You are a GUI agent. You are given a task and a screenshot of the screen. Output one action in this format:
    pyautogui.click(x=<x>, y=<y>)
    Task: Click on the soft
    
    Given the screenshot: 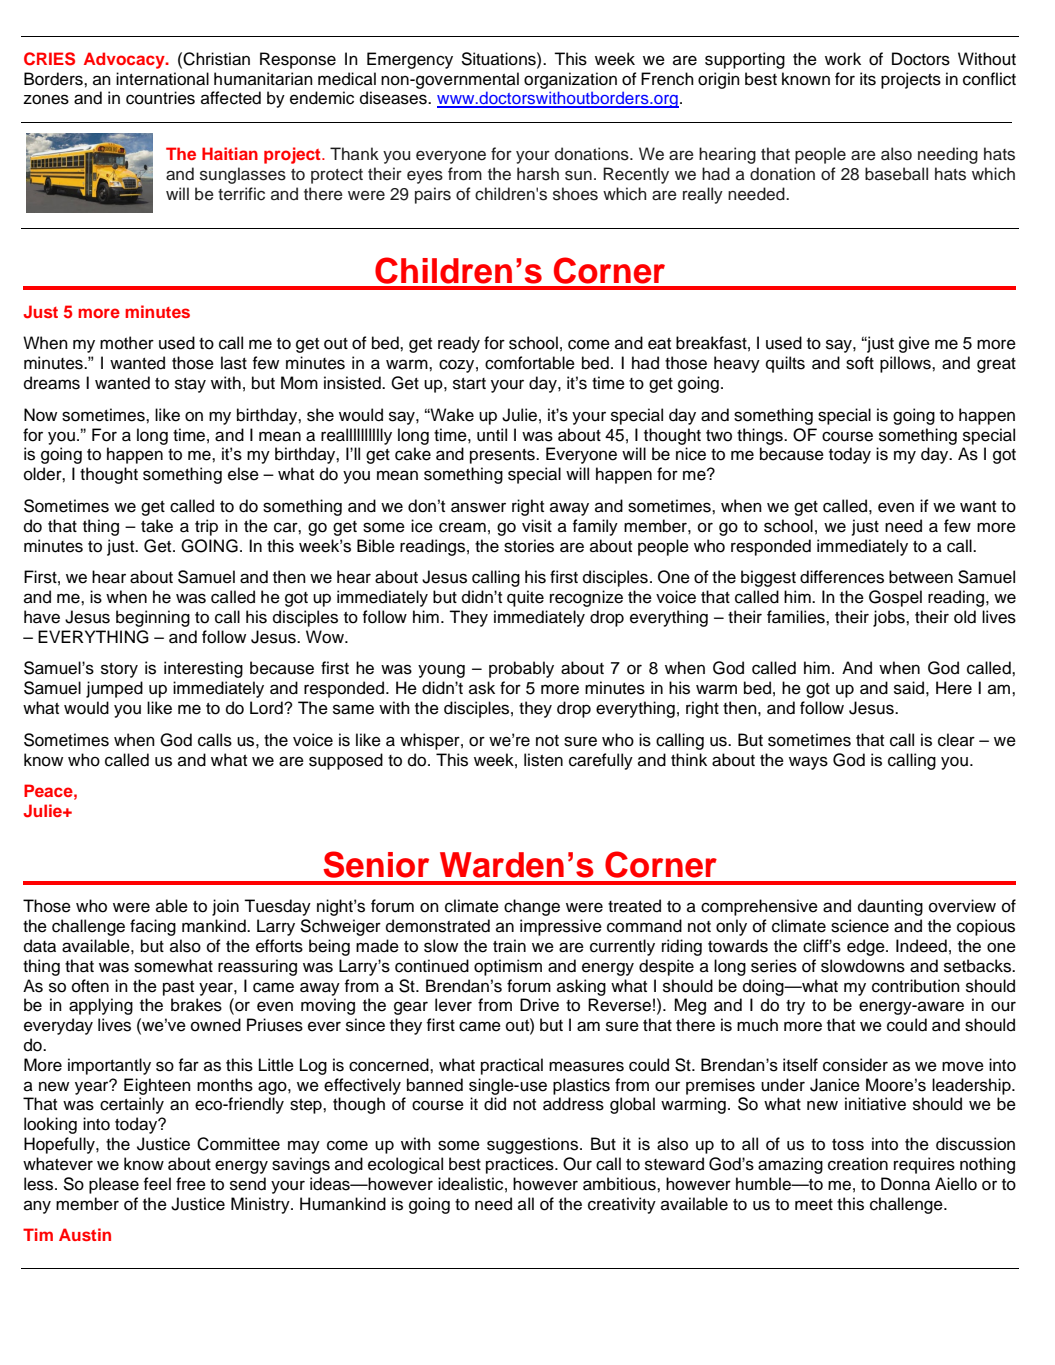 What is the action you would take?
    pyautogui.click(x=860, y=363)
